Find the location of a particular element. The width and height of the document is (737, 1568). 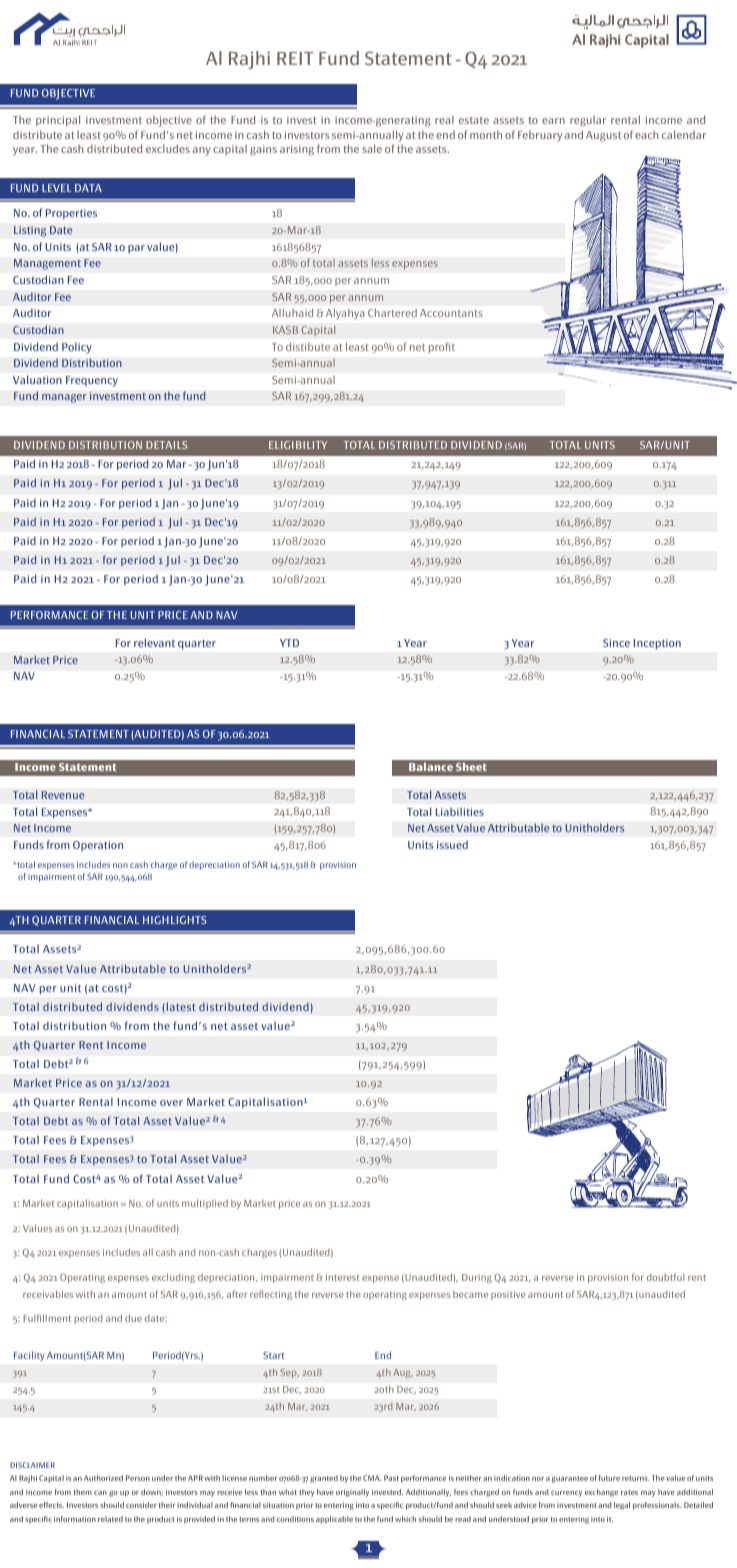

interest is located at coordinates (342, 1277).
